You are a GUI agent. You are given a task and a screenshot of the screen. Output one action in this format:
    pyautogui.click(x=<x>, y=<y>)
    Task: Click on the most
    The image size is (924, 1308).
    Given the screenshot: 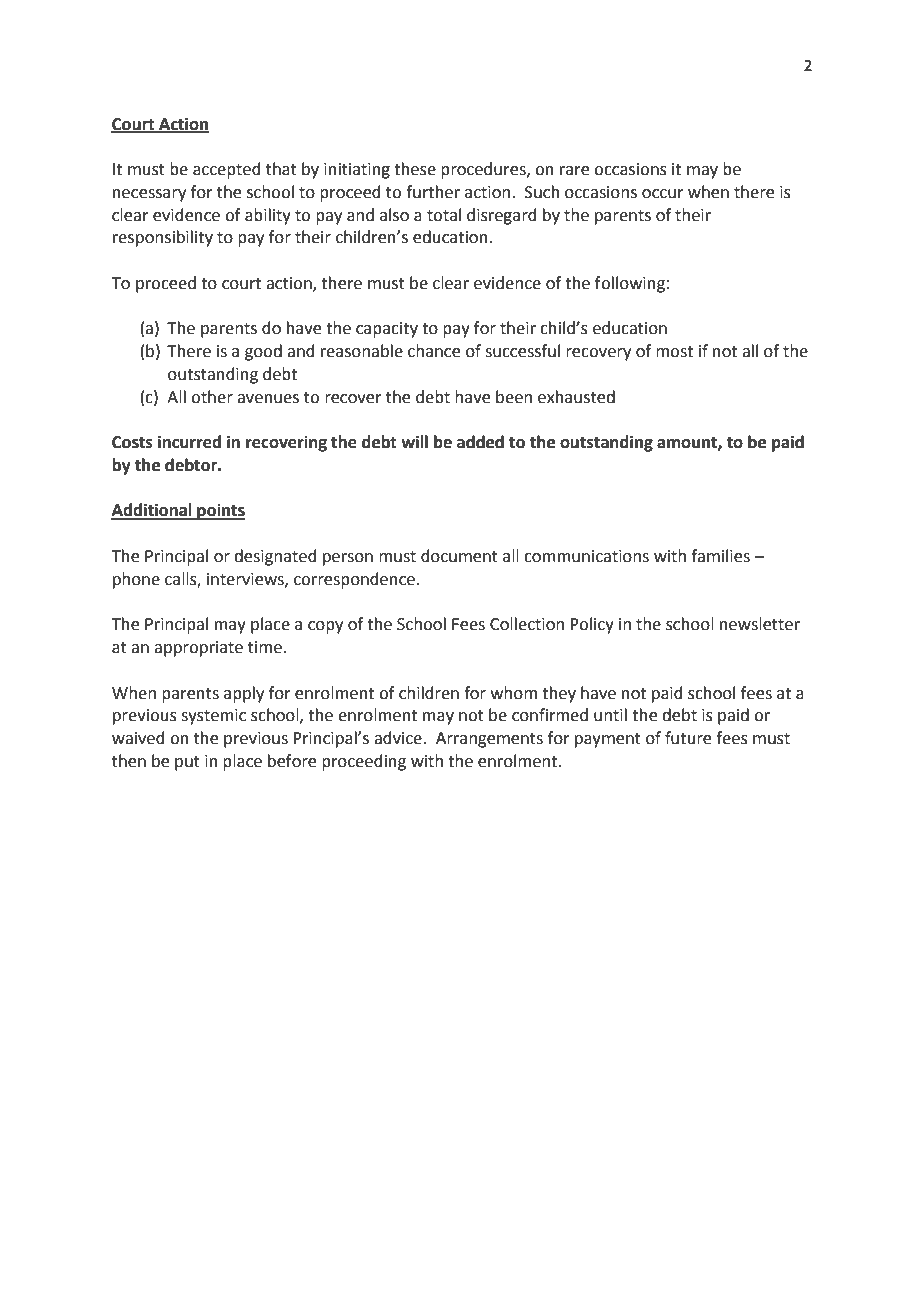 What is the action you would take?
    pyautogui.click(x=674, y=352)
